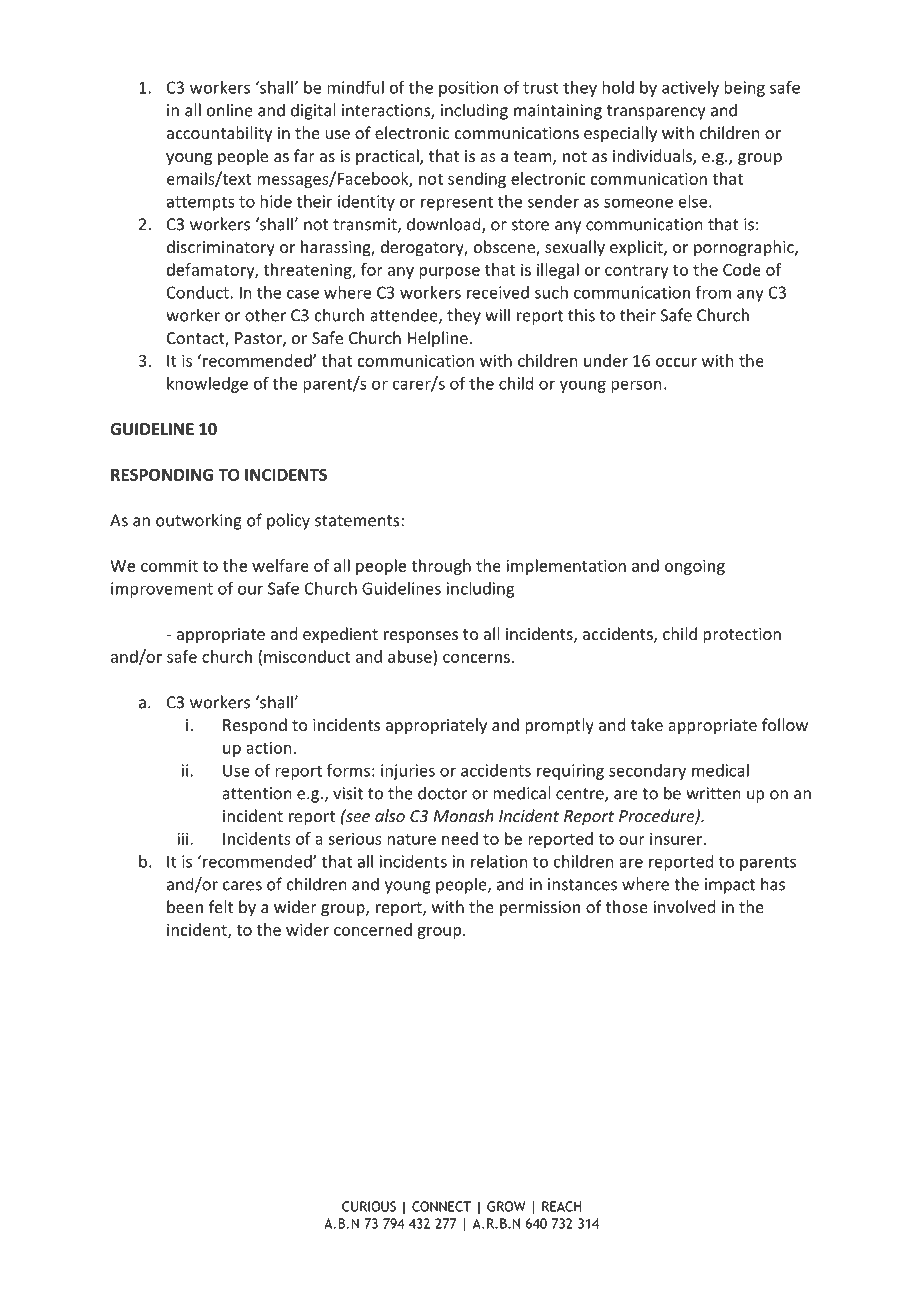  I want to click on knowledge, so click(207, 385).
